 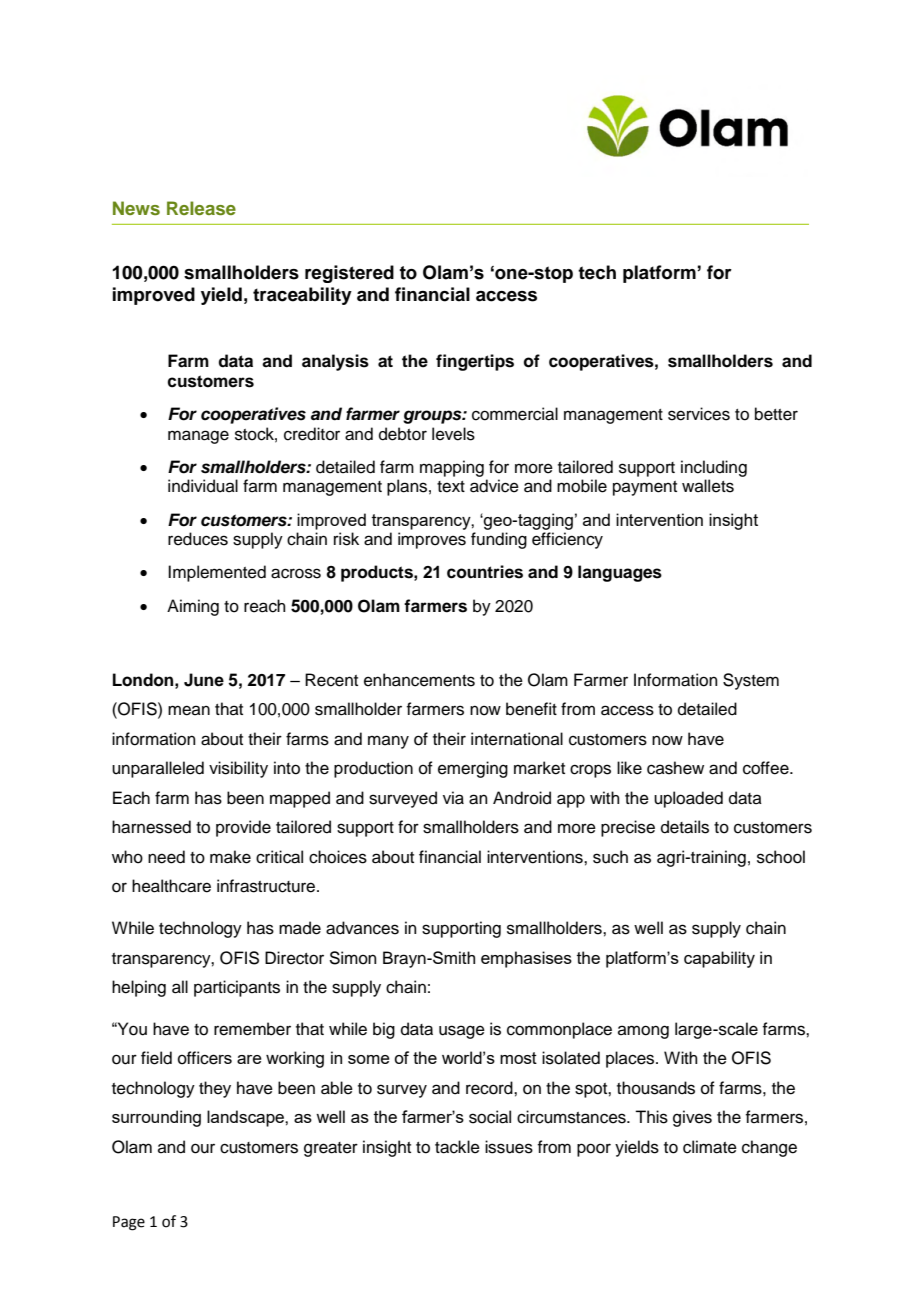 I want to click on tackle, so click(x=457, y=1147).
